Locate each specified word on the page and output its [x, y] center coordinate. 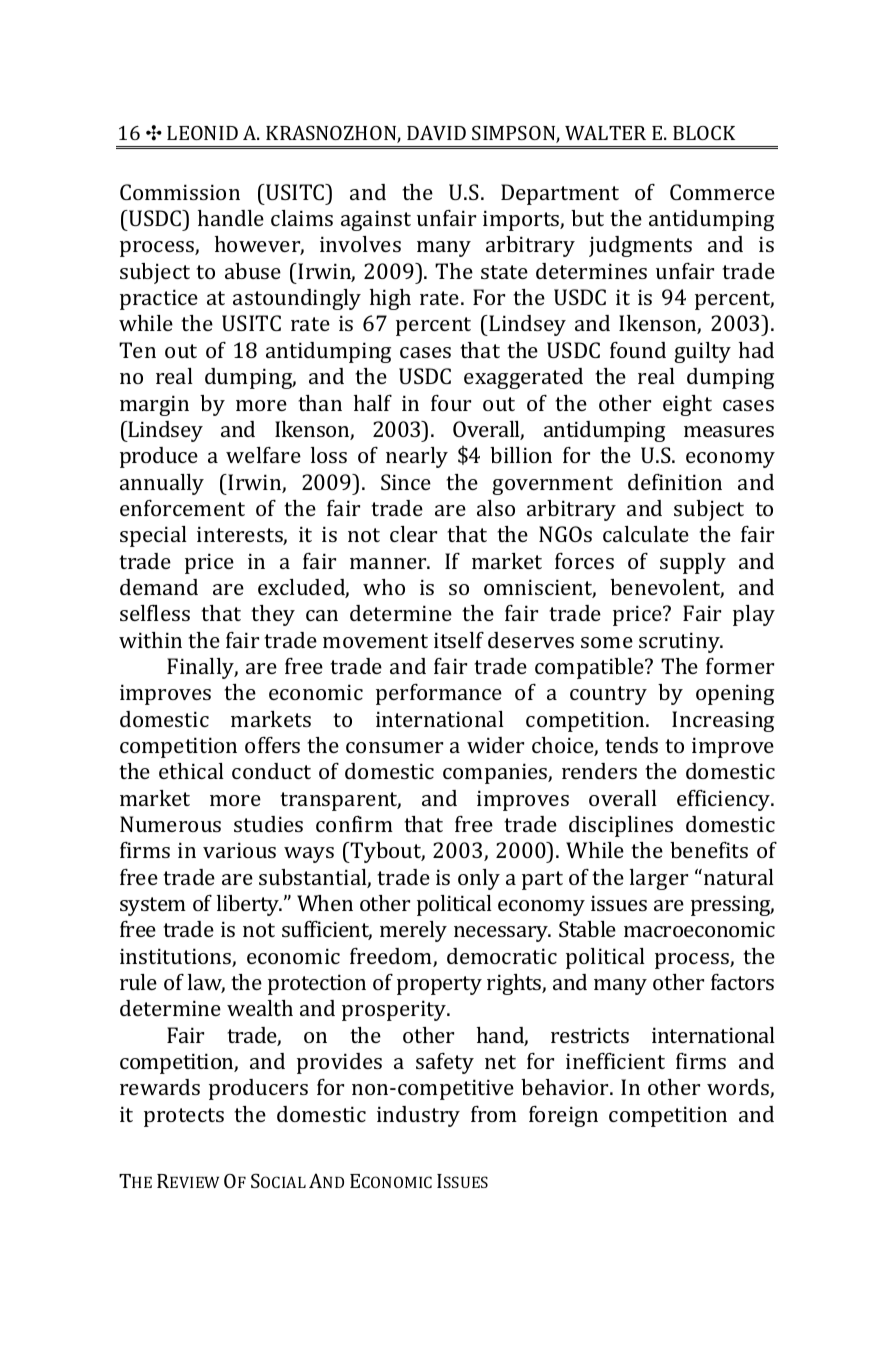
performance [439, 694]
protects [184, 1117]
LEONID [202, 133]
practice [159, 299]
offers [272, 745]
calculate [646, 534]
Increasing [723, 721]
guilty [702, 352]
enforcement [182, 508]
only [479, 879]
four [451, 403]
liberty [249, 905]
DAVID [436, 133]
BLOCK [704, 132]
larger [659, 879]
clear [413, 534]
